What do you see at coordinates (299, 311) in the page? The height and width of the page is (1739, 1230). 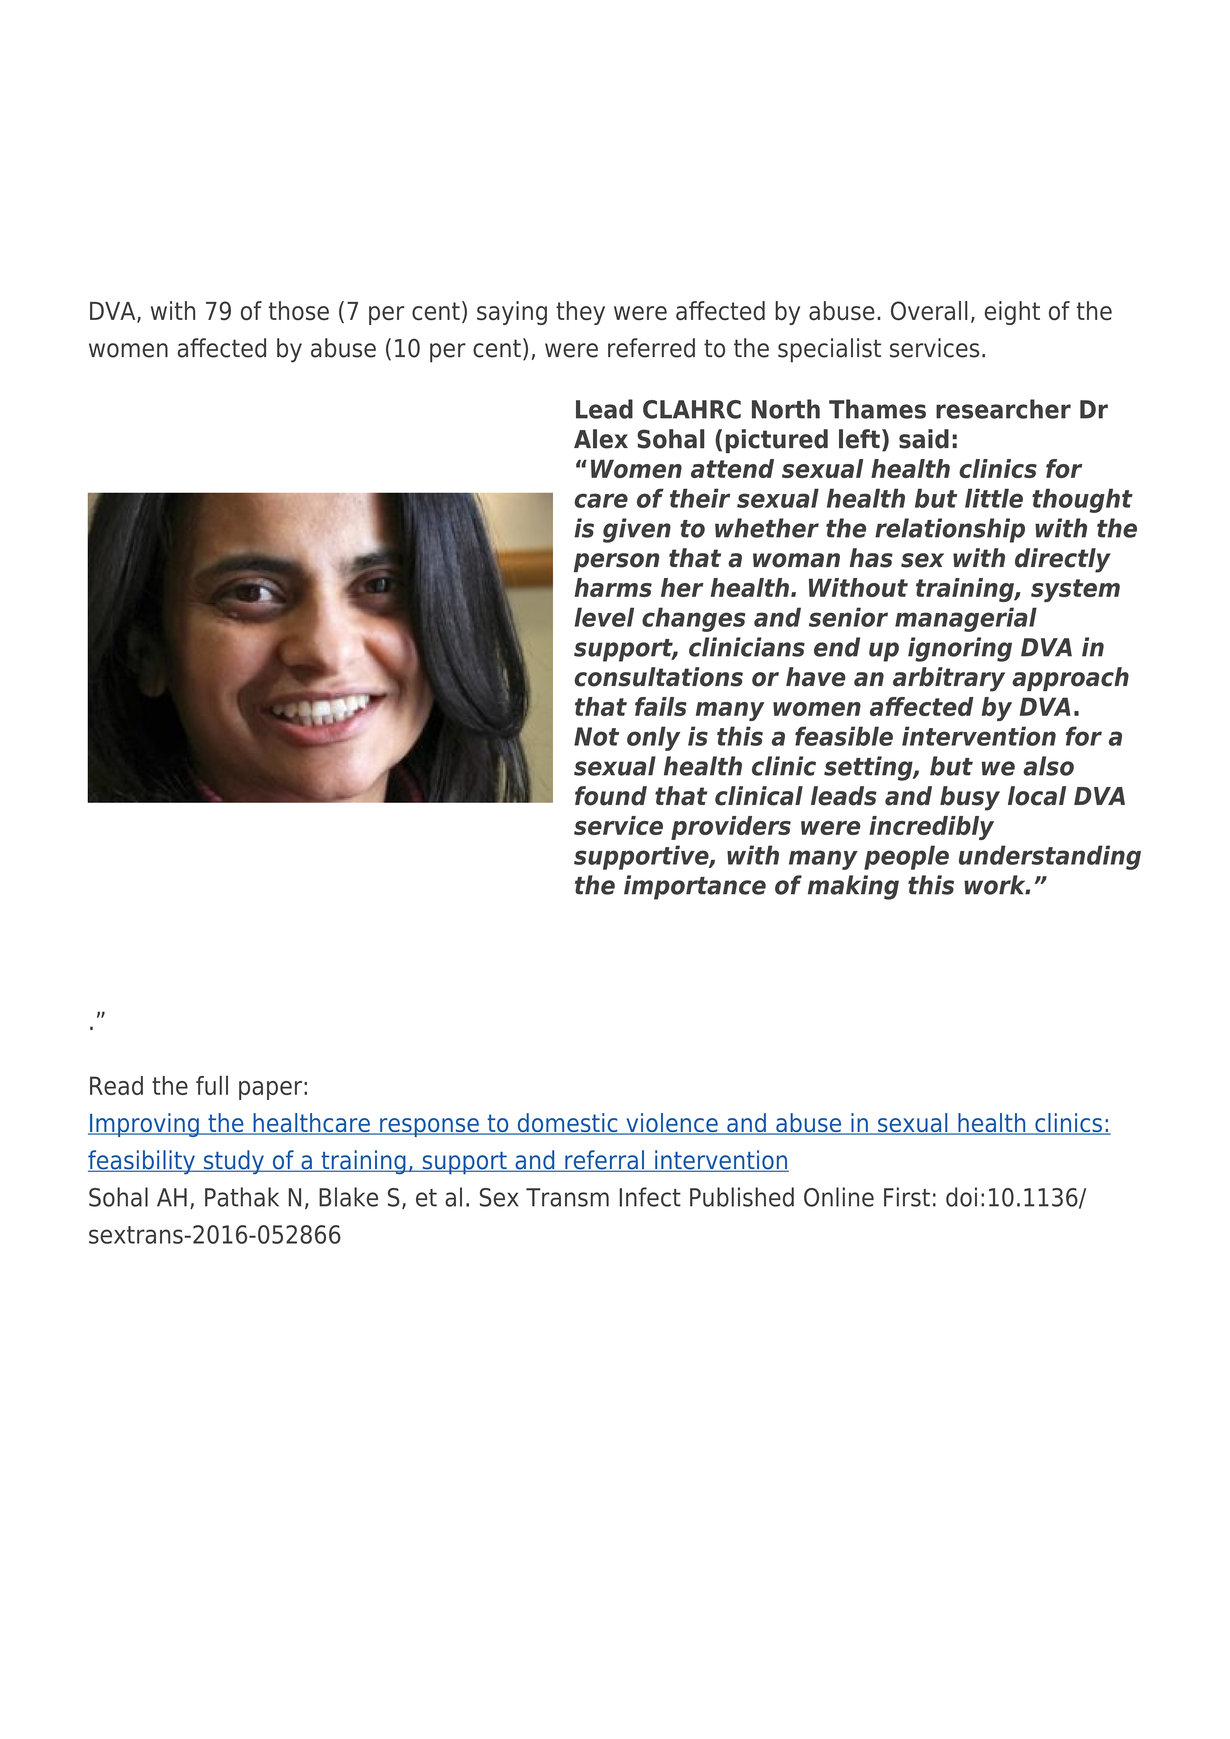 I see `those` at bounding box center [299, 311].
